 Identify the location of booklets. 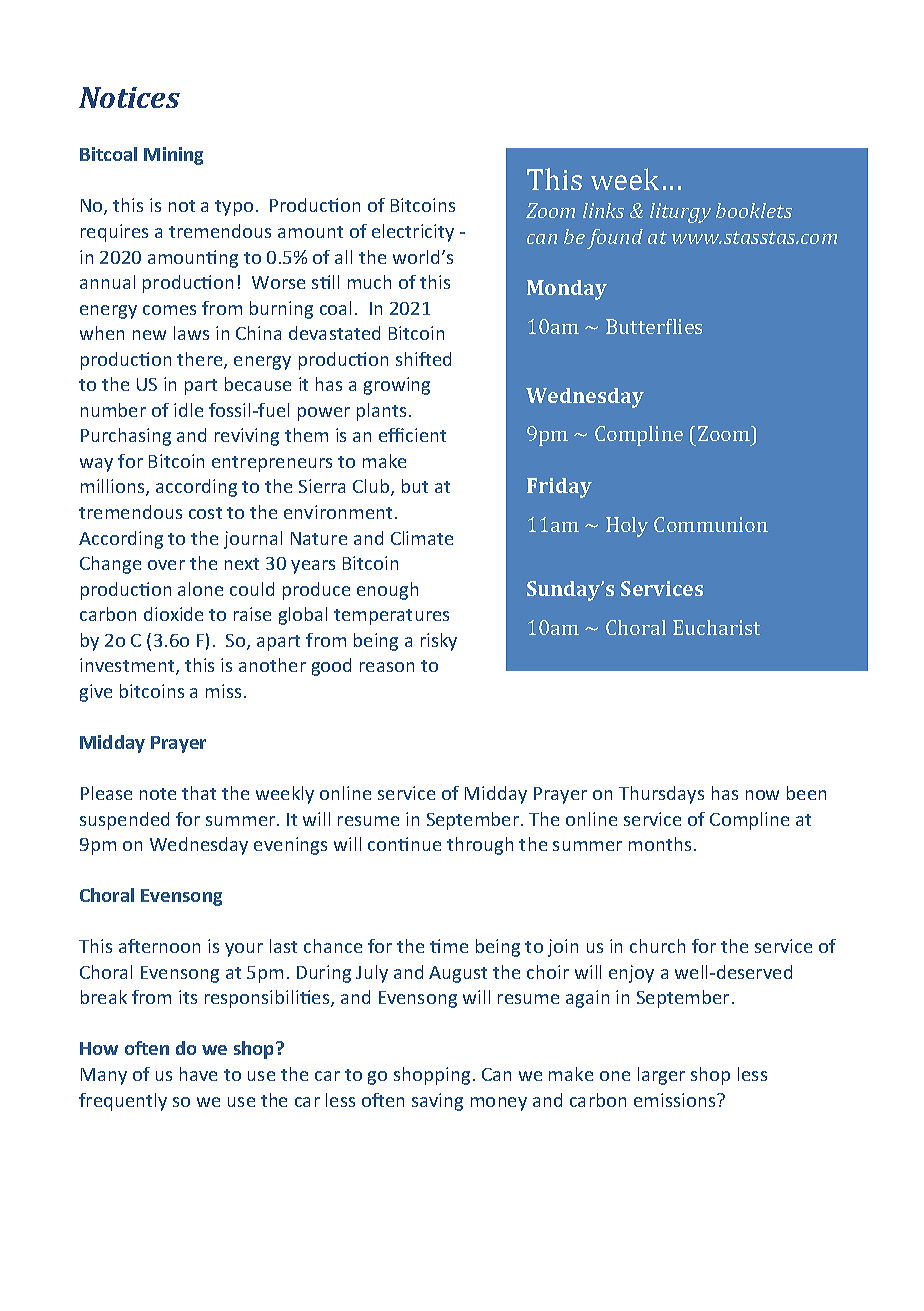
(754, 210).
